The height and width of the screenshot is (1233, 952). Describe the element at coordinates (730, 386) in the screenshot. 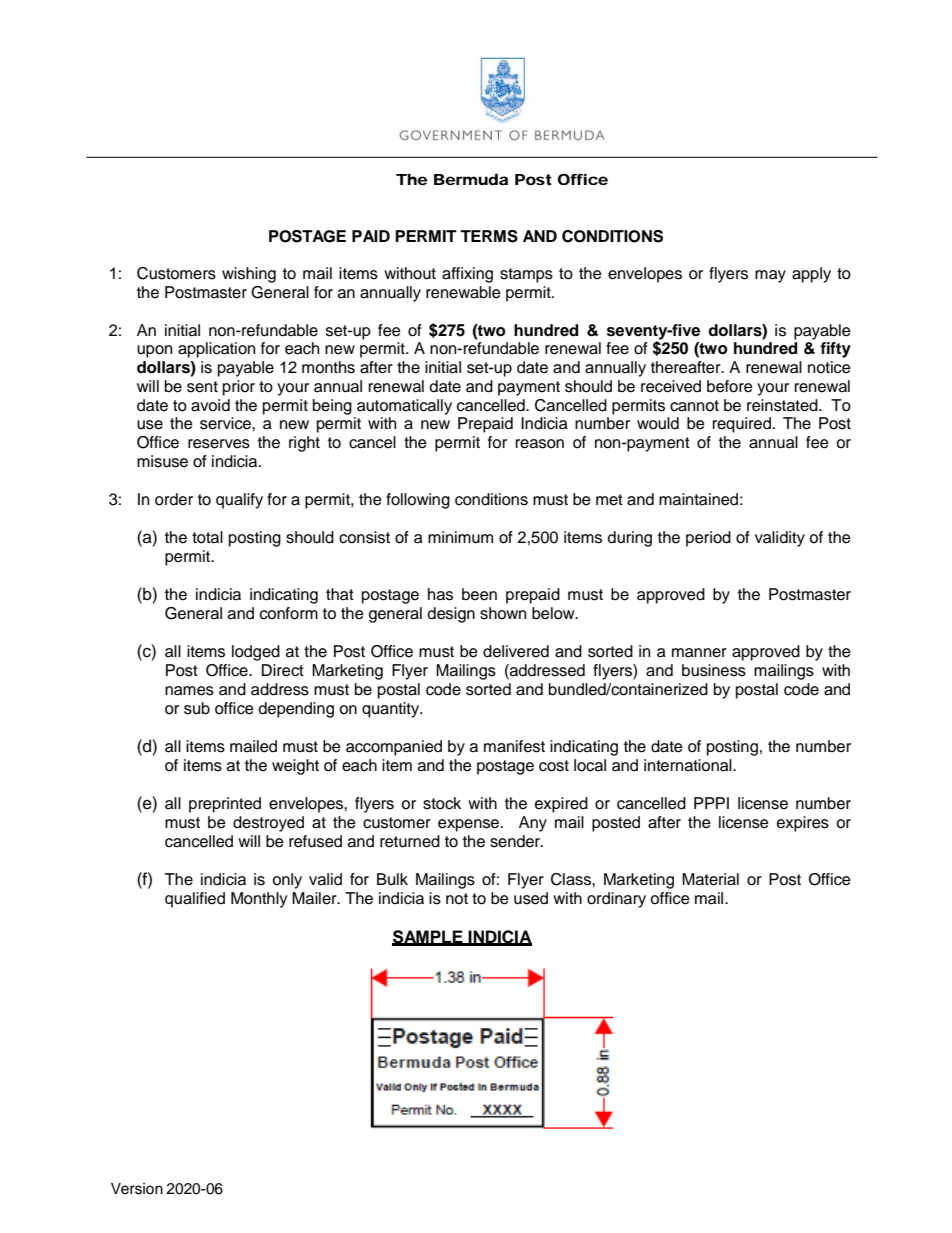

I see `before` at that location.
